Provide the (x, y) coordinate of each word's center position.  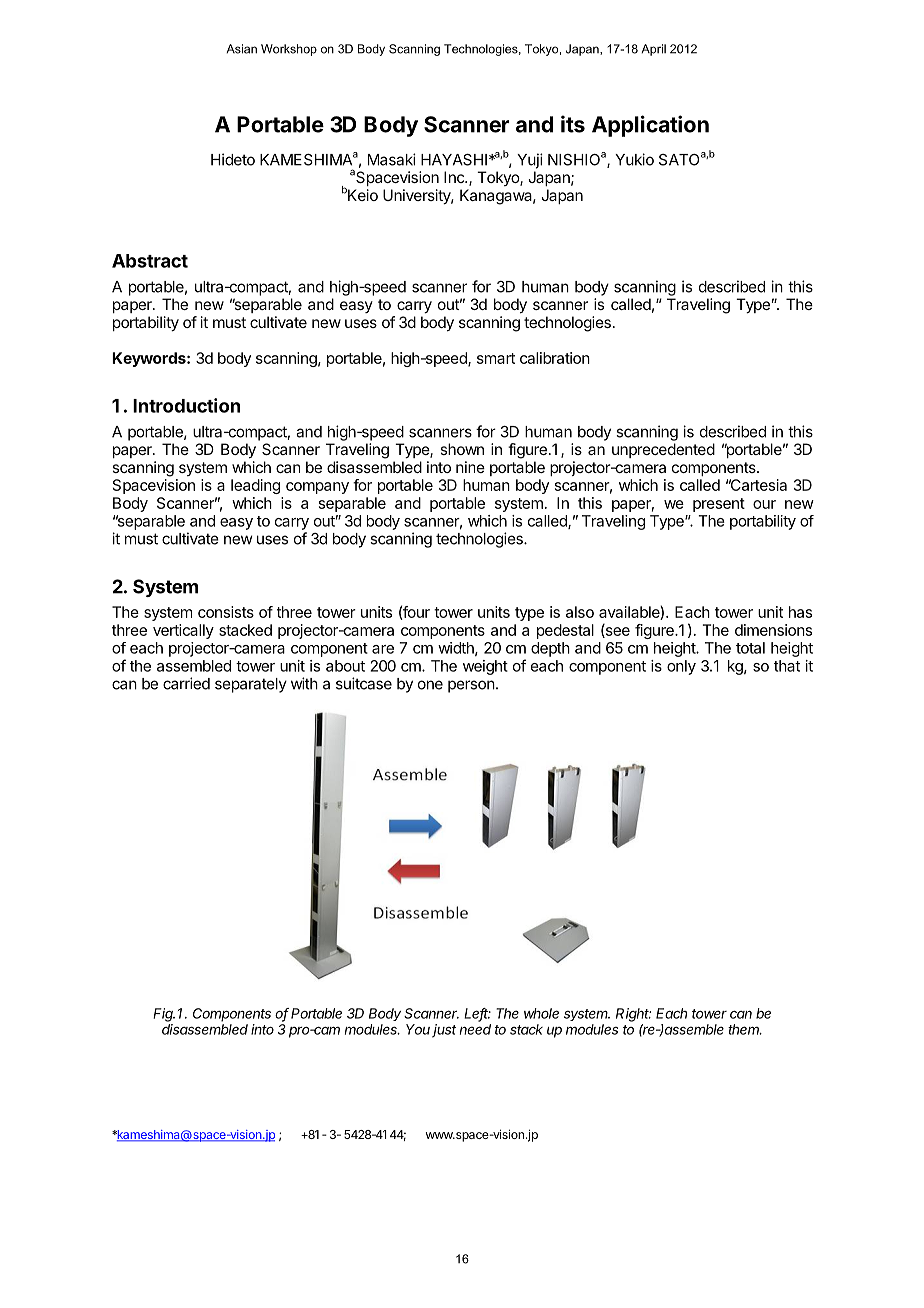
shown (462, 449)
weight (485, 667)
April (653, 50)
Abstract (150, 261)
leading (255, 486)
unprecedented (663, 450)
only (681, 667)
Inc (455, 177)
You (418, 1029)
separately (251, 685)
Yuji (530, 161)
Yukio (634, 159)
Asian (241, 49)
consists (226, 612)
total (750, 648)
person (471, 686)
